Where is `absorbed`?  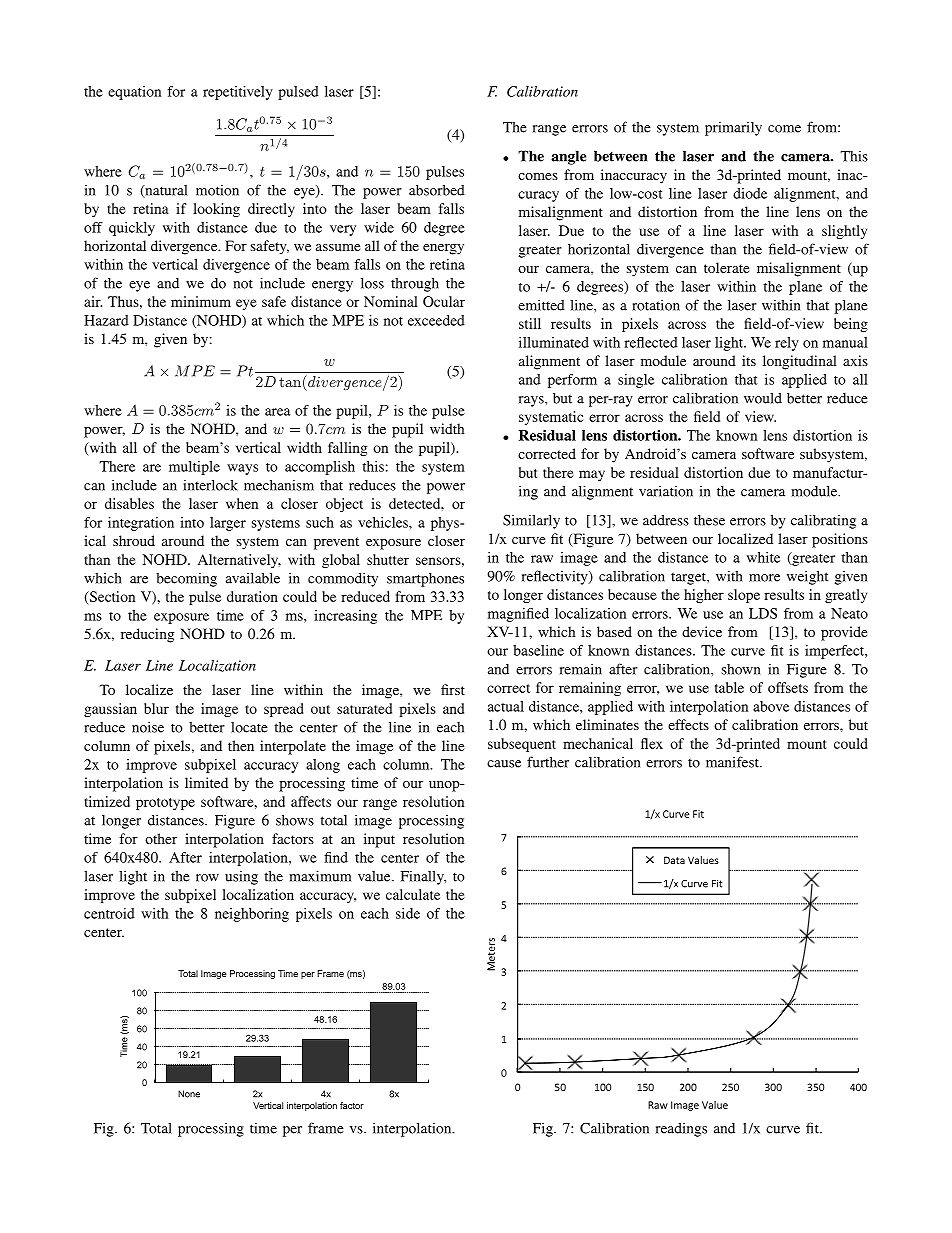
absorbed is located at coordinates (437, 190).
